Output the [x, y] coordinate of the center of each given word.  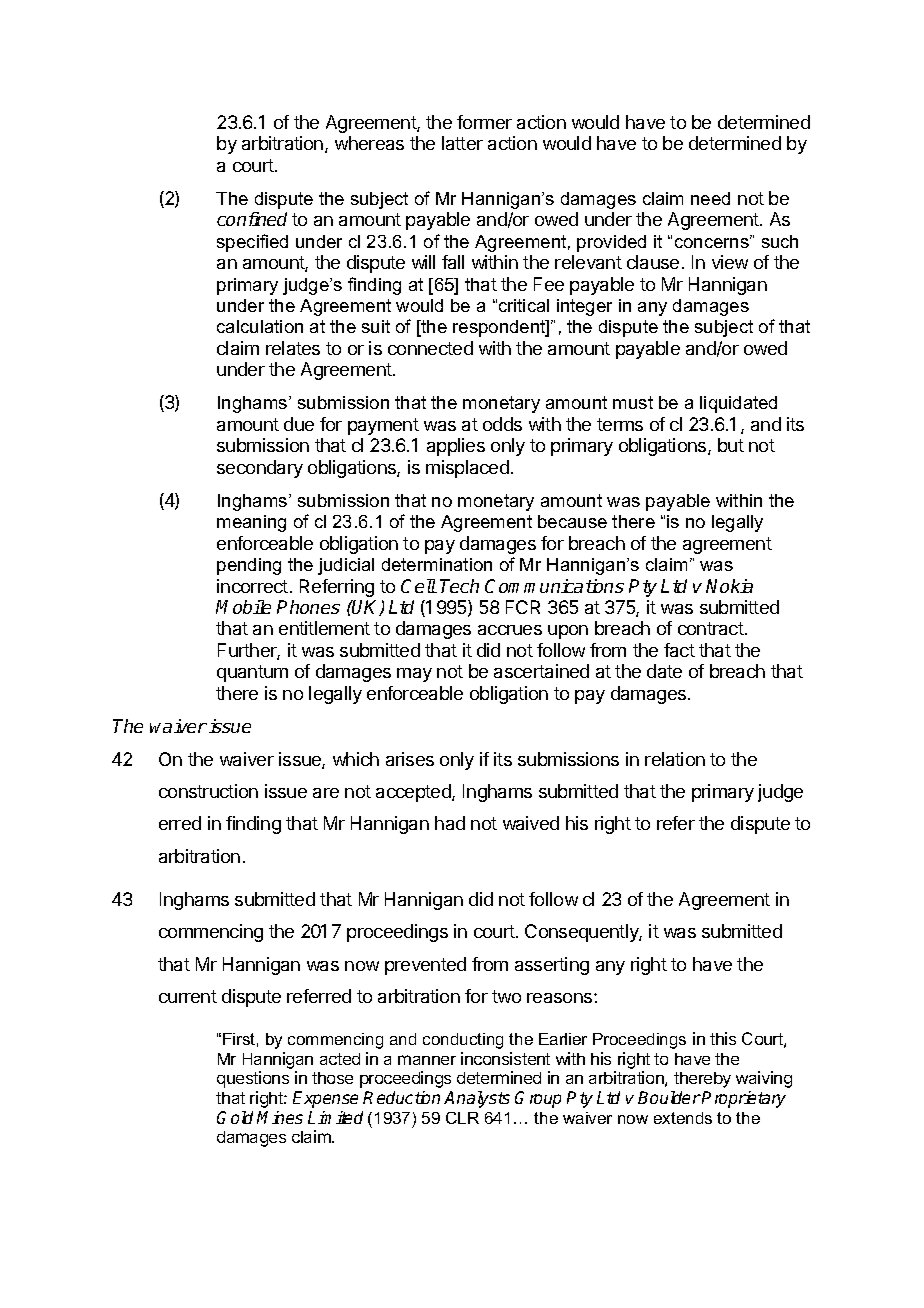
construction [208, 791]
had [450, 823]
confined [252, 219]
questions [253, 1079]
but [731, 445]
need [710, 198]
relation [675, 759]
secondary [260, 469]
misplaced [467, 469]
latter [462, 143]
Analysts [477, 1099]
